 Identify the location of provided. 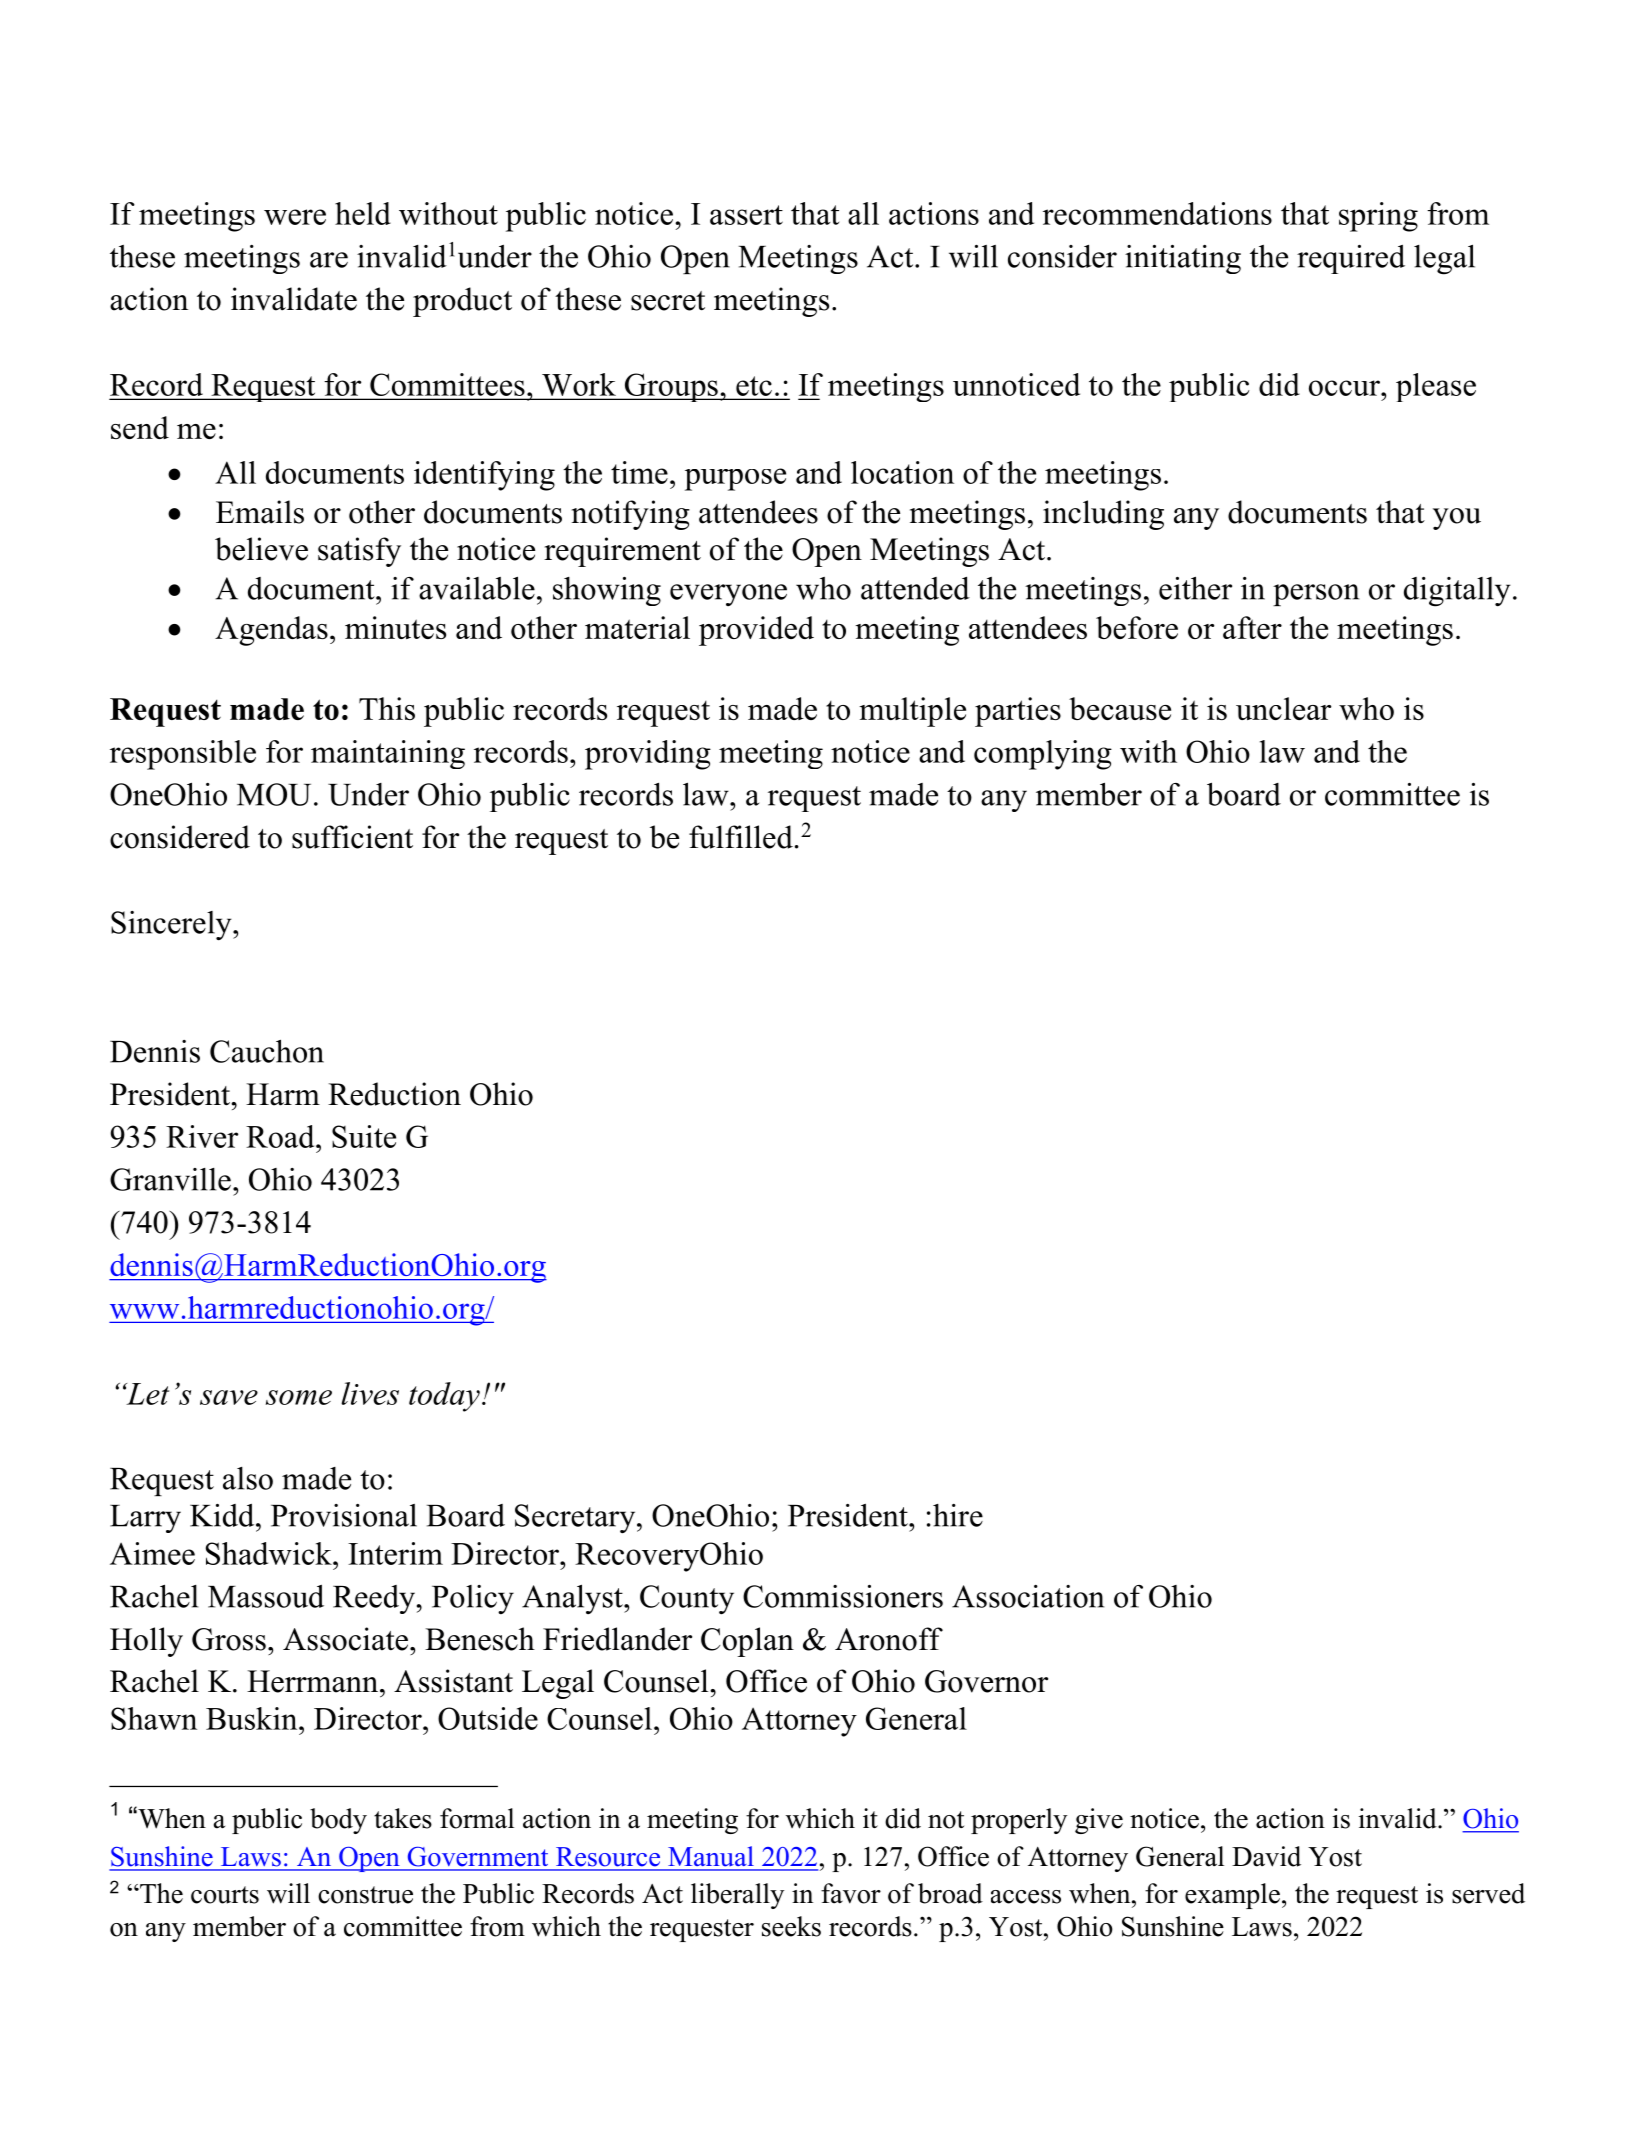
(756, 631).
